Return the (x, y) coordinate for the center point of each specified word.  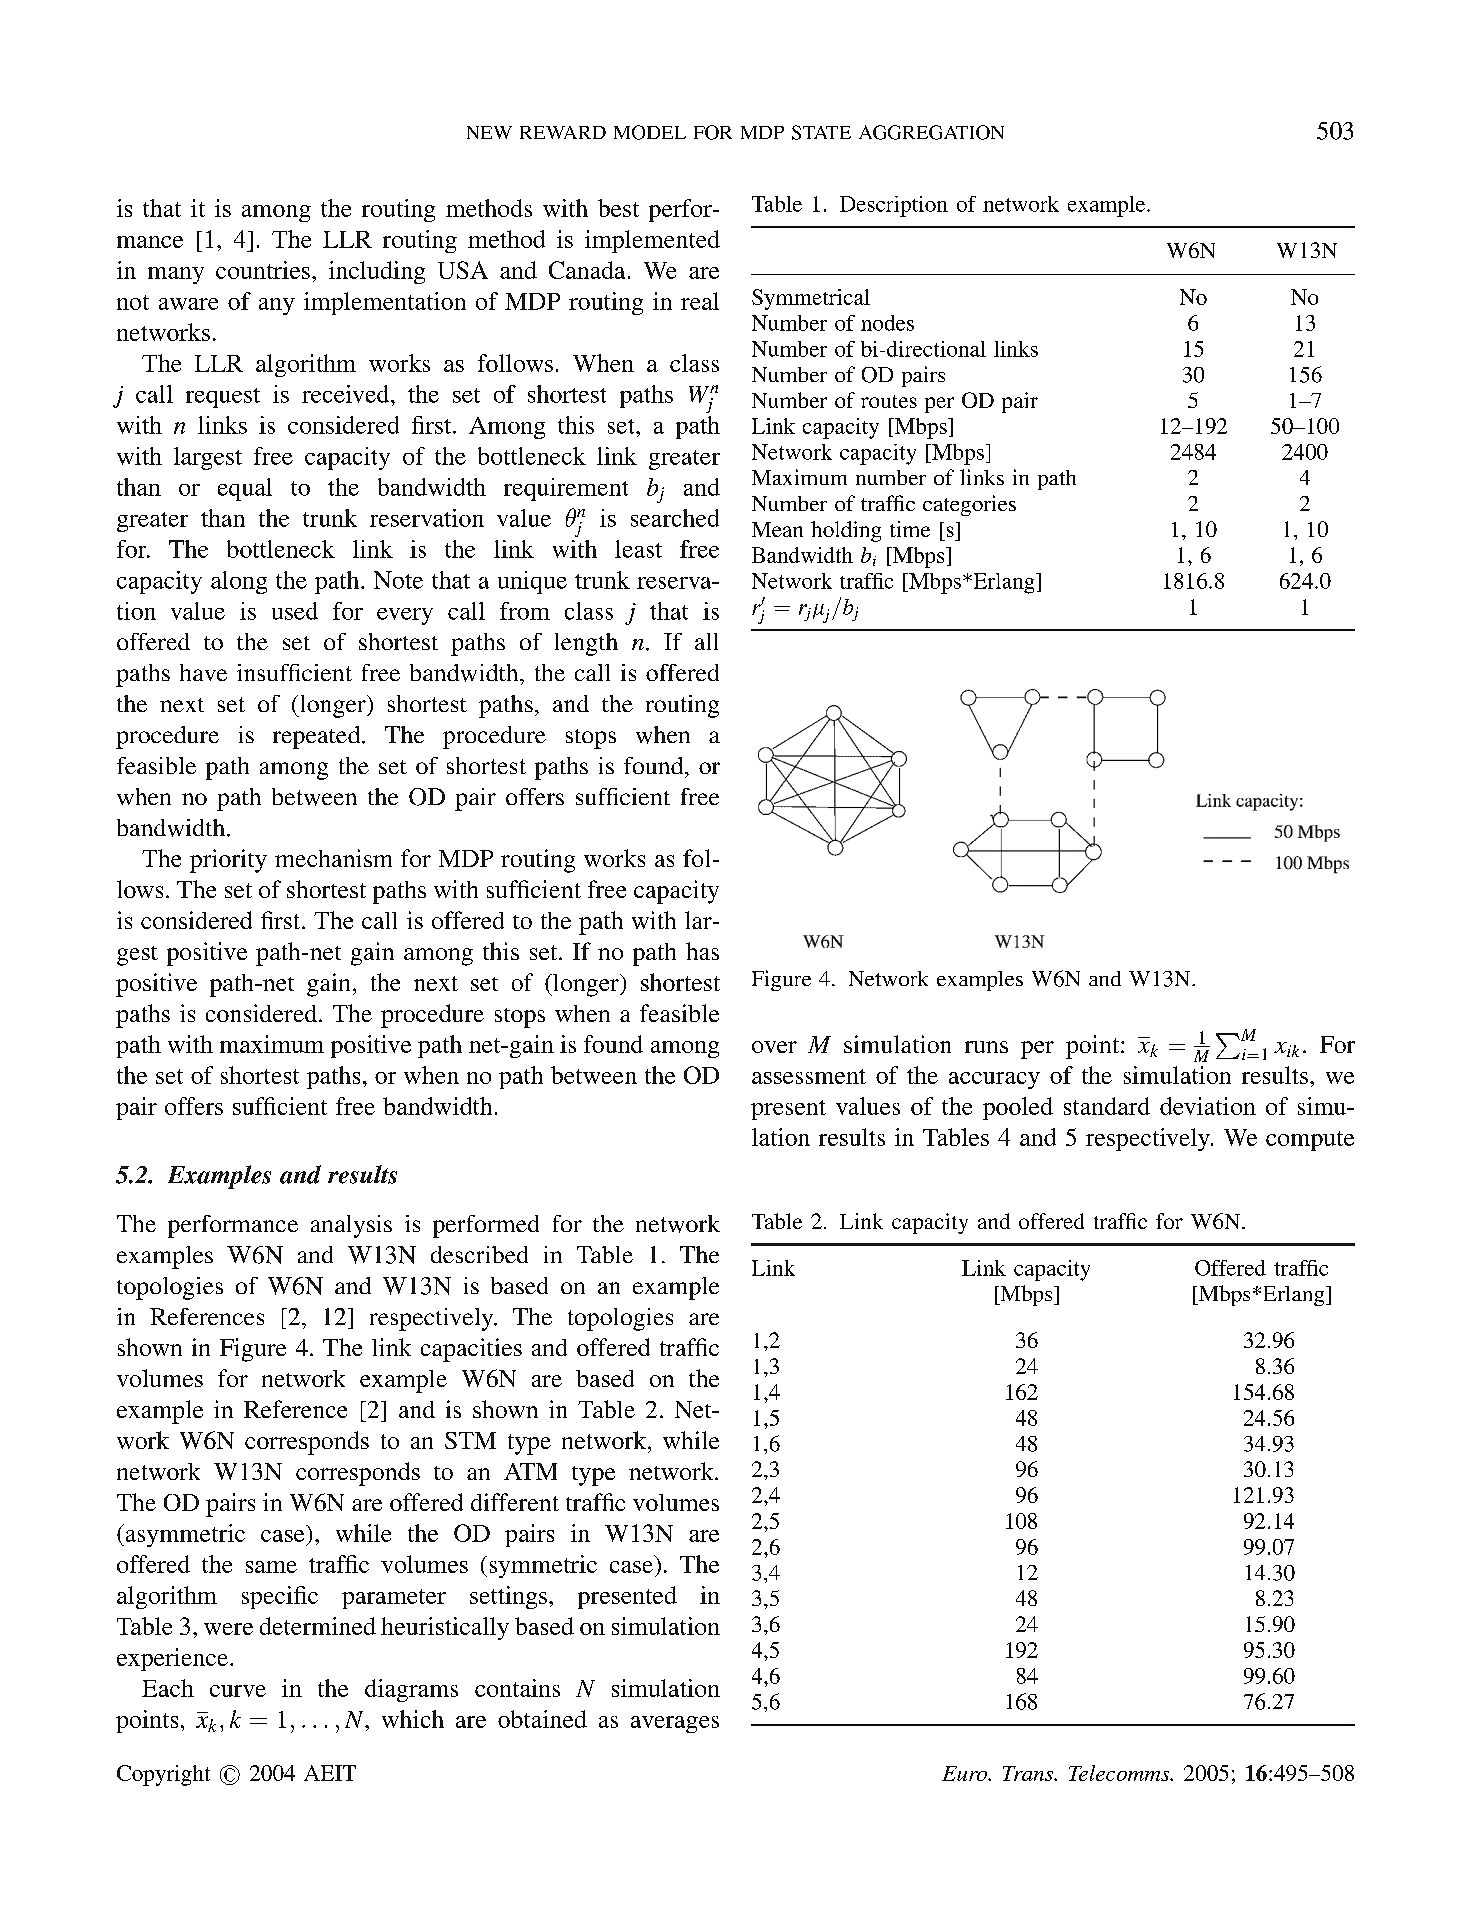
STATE (821, 132)
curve (238, 1691)
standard (1107, 1106)
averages (675, 1724)
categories (969, 505)
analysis (351, 1226)
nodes (887, 323)
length (586, 644)
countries (263, 270)
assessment (809, 1076)
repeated (318, 737)
